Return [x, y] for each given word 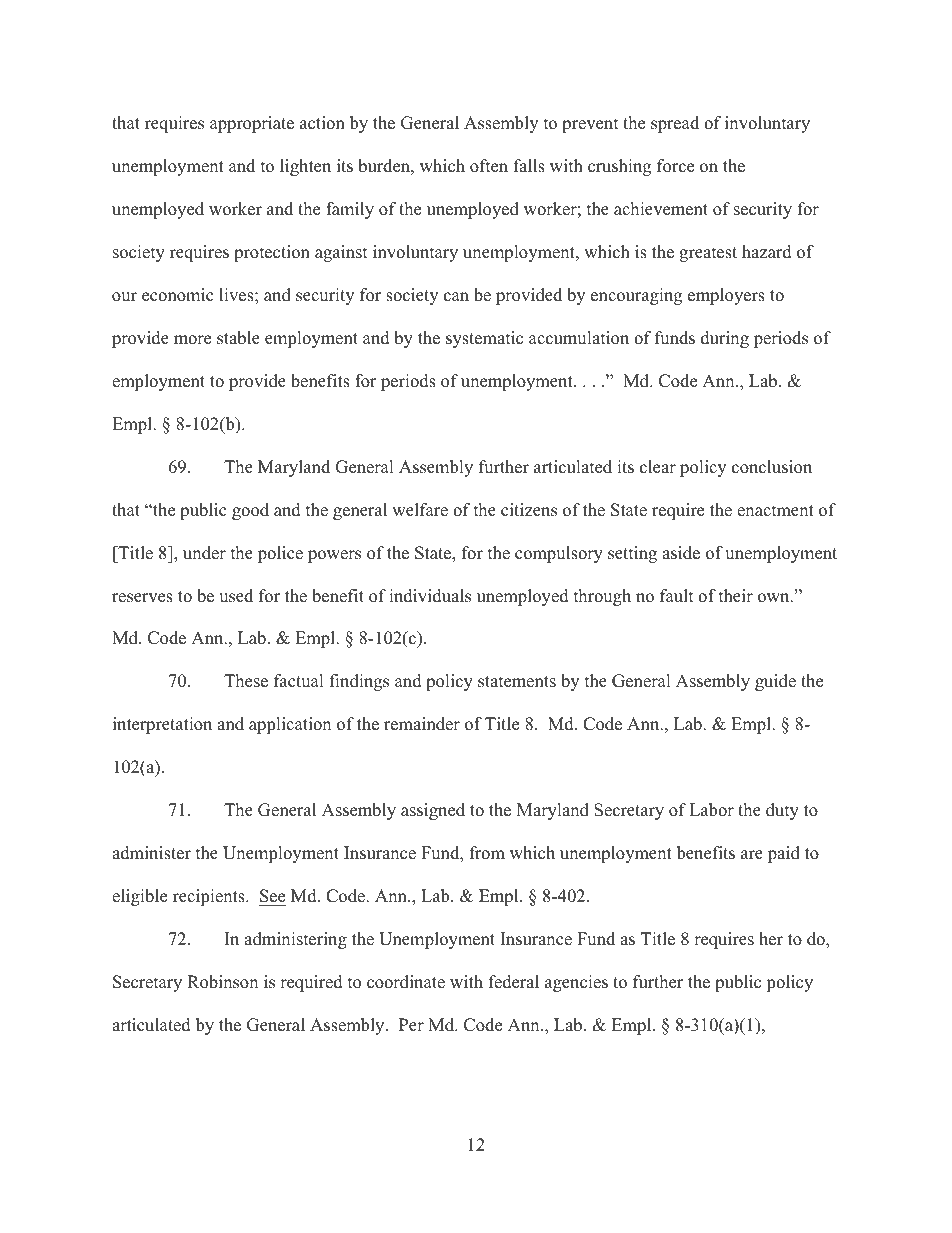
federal [514, 982]
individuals [430, 596]
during [725, 339]
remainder [422, 724]
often [489, 166]
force [675, 166]
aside [681, 553]
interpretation [162, 725]
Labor [711, 810]
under [204, 553]
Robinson [222, 982]
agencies [576, 983]
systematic [484, 339]
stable [238, 338]
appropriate [252, 124]
